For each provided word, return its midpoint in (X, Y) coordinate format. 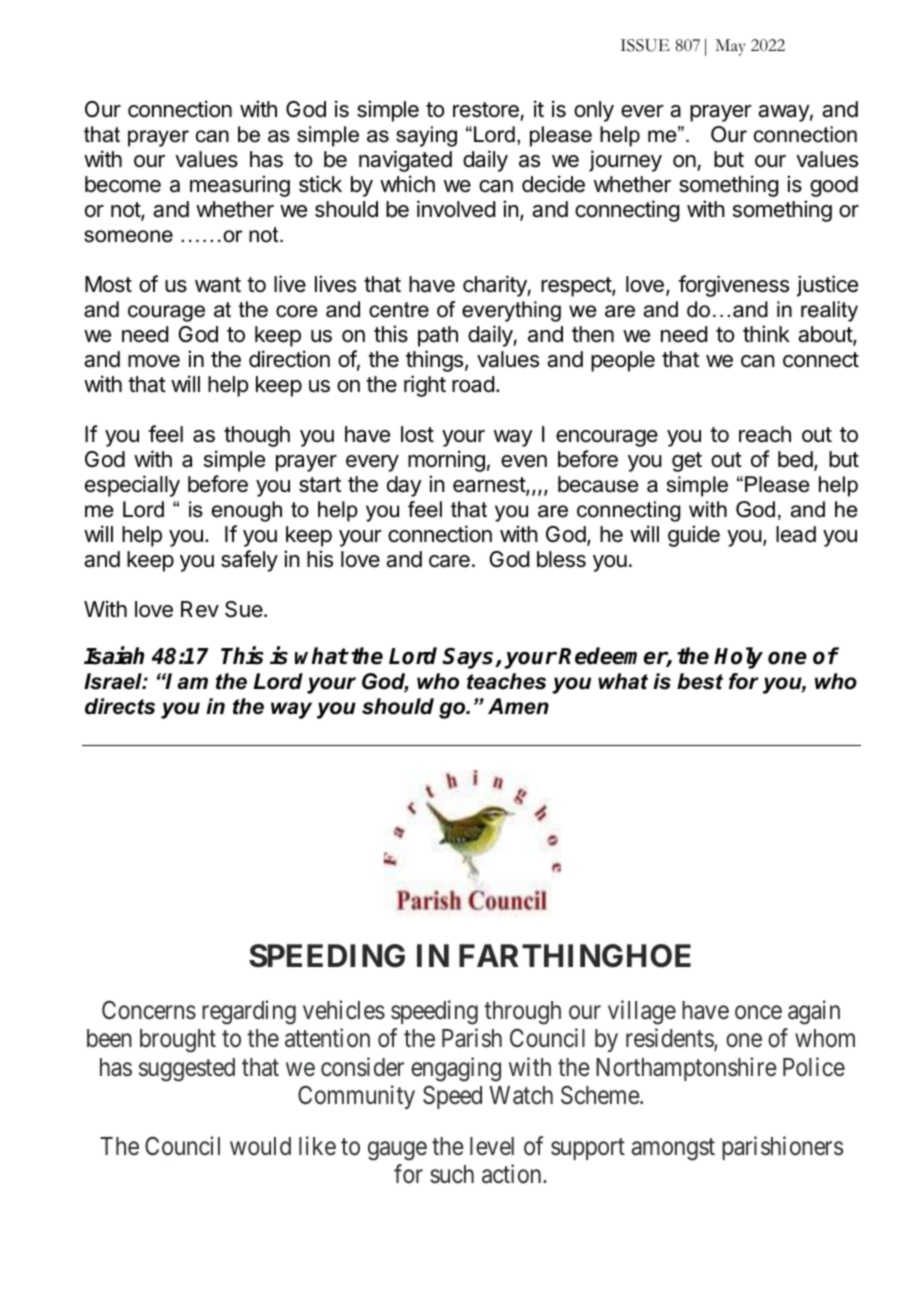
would (260, 1146)
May (730, 47)
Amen (518, 706)
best (700, 681)
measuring (240, 186)
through (522, 1013)
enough (247, 511)
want (218, 285)
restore (486, 110)
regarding (249, 1012)
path (438, 336)
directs (120, 706)
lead (796, 534)
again (814, 1012)
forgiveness (733, 286)
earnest (490, 486)
